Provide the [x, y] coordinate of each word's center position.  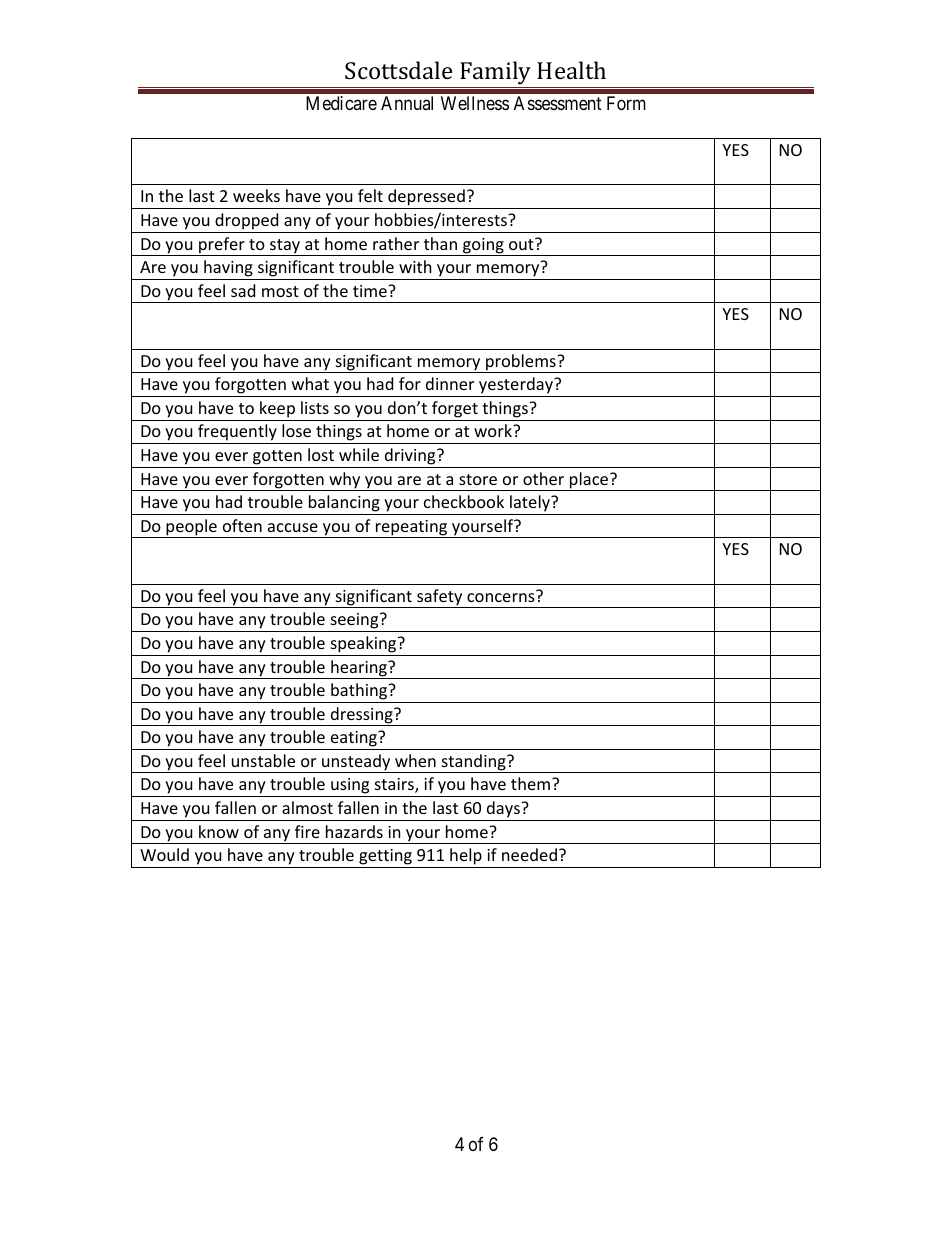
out [522, 244]
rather [396, 243]
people [191, 528]
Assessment [558, 103]
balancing [344, 505]
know [219, 831]
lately [530, 505]
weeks [256, 195]
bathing [360, 691]
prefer [222, 246]
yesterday [516, 387]
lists [315, 407]
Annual [407, 103]
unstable [263, 760]
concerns [502, 596]
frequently [237, 434]
